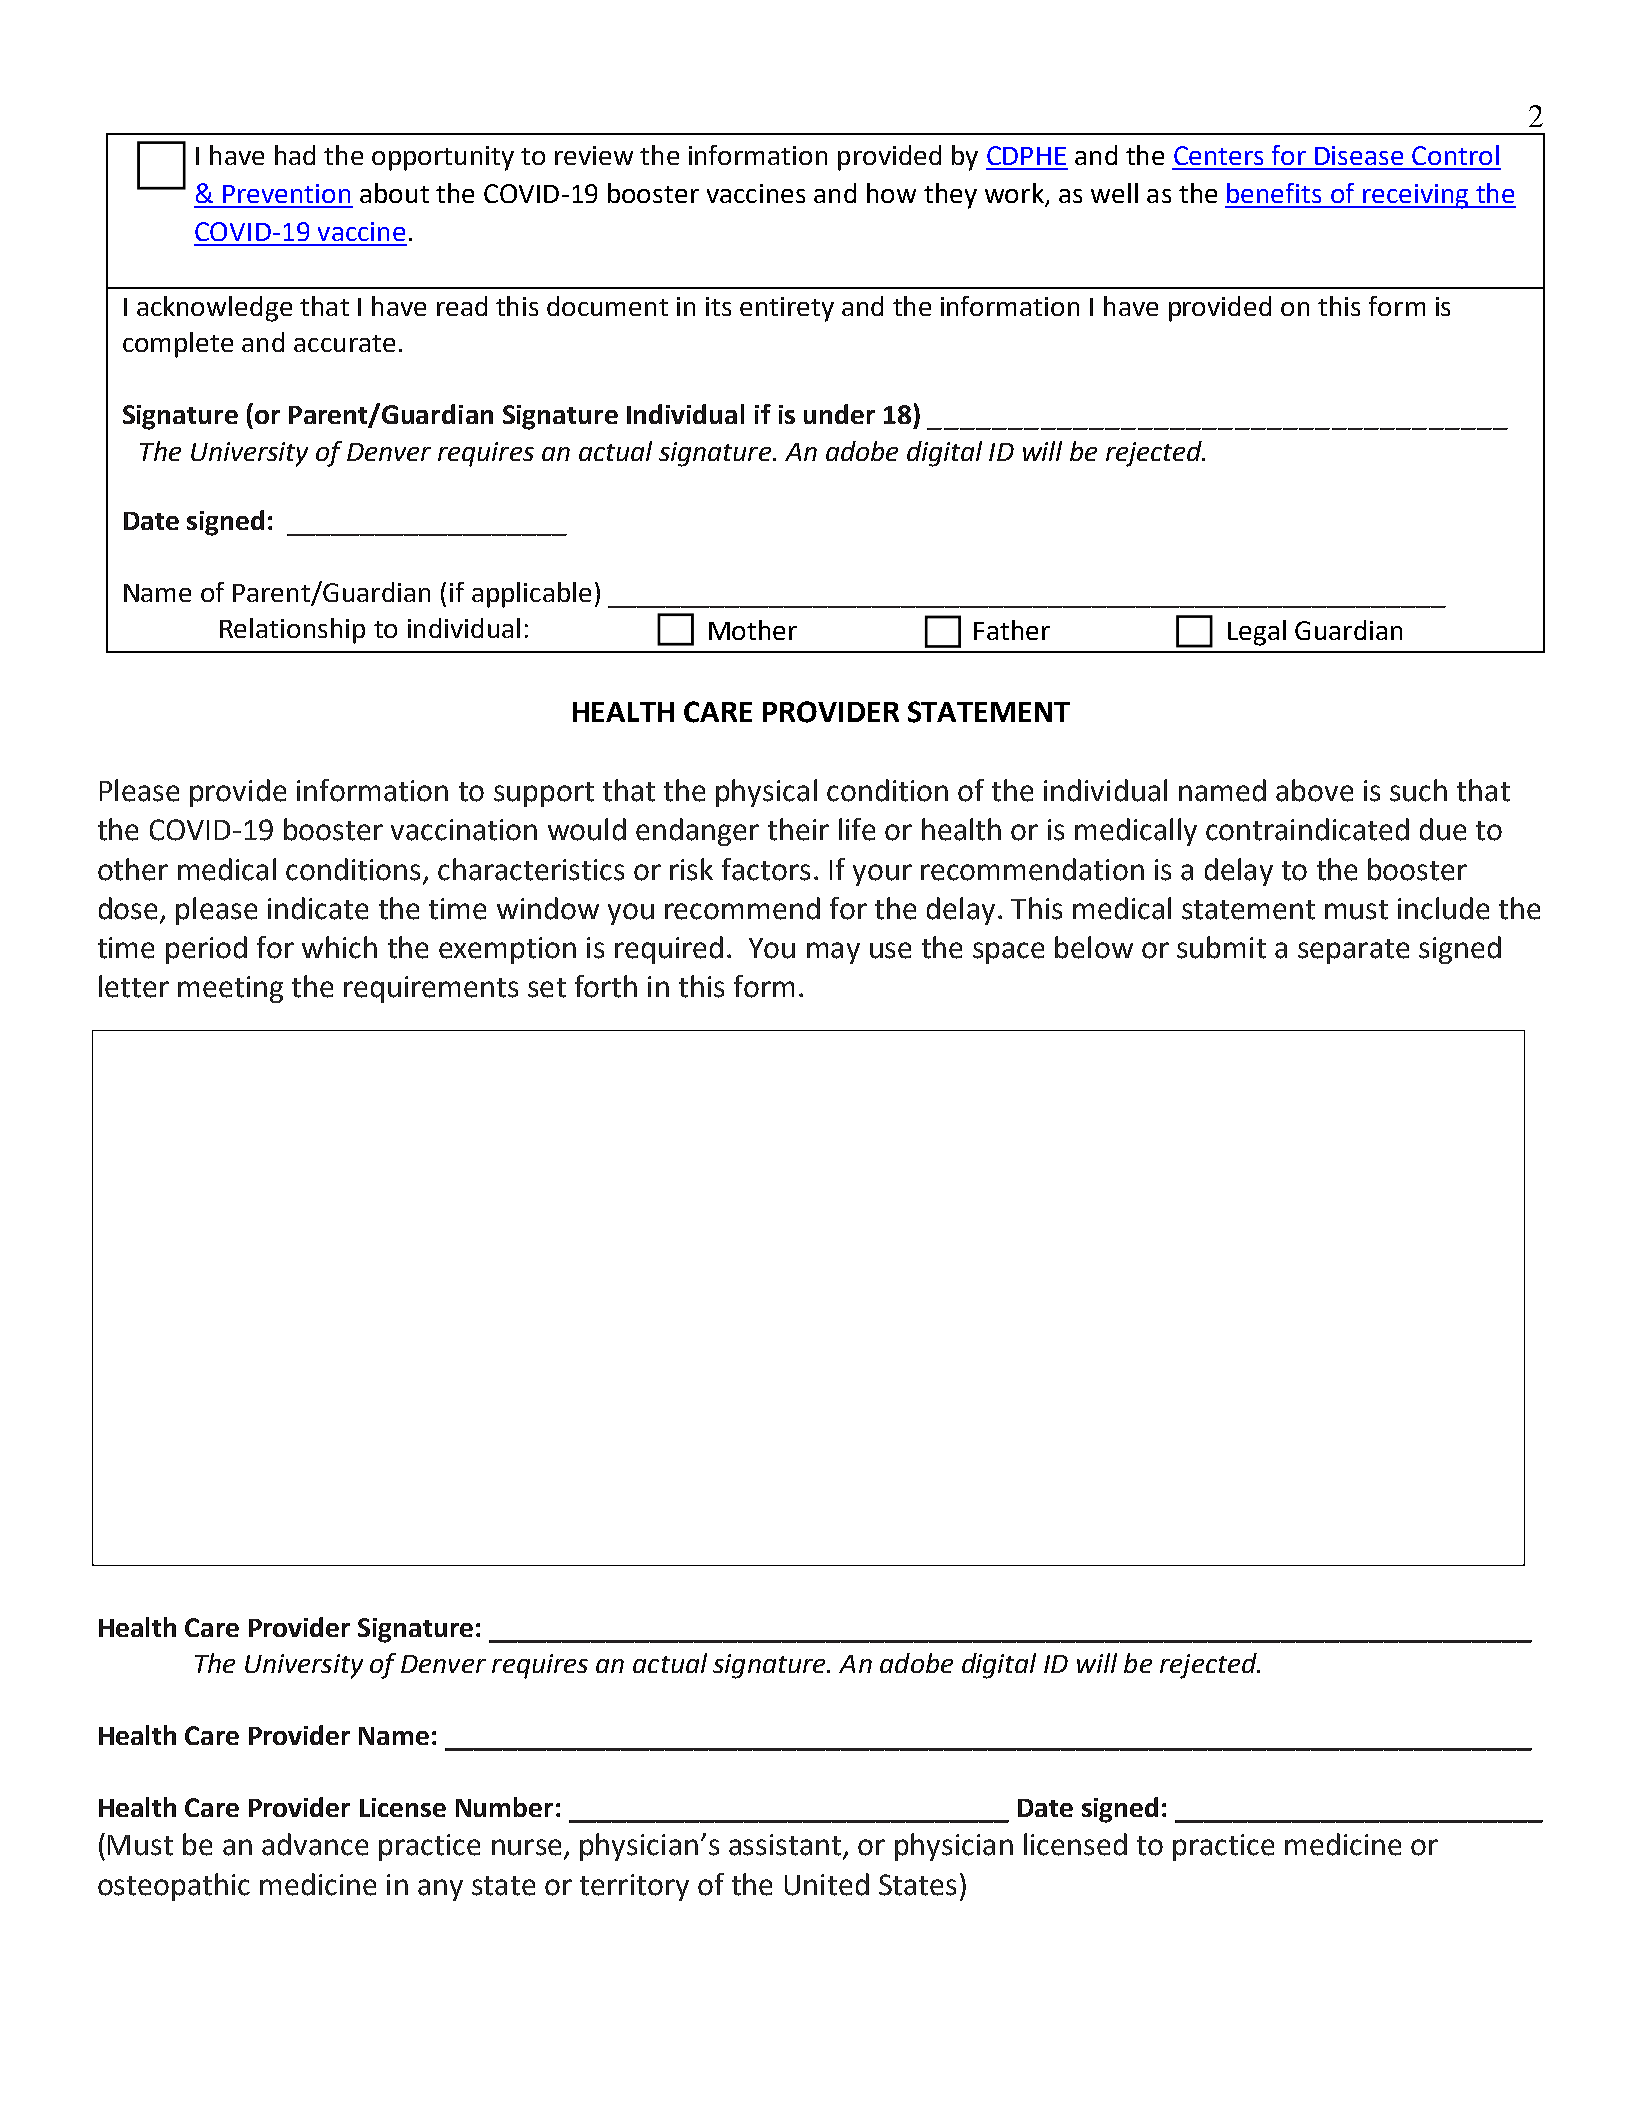  I want to click on meeting, so click(230, 989).
